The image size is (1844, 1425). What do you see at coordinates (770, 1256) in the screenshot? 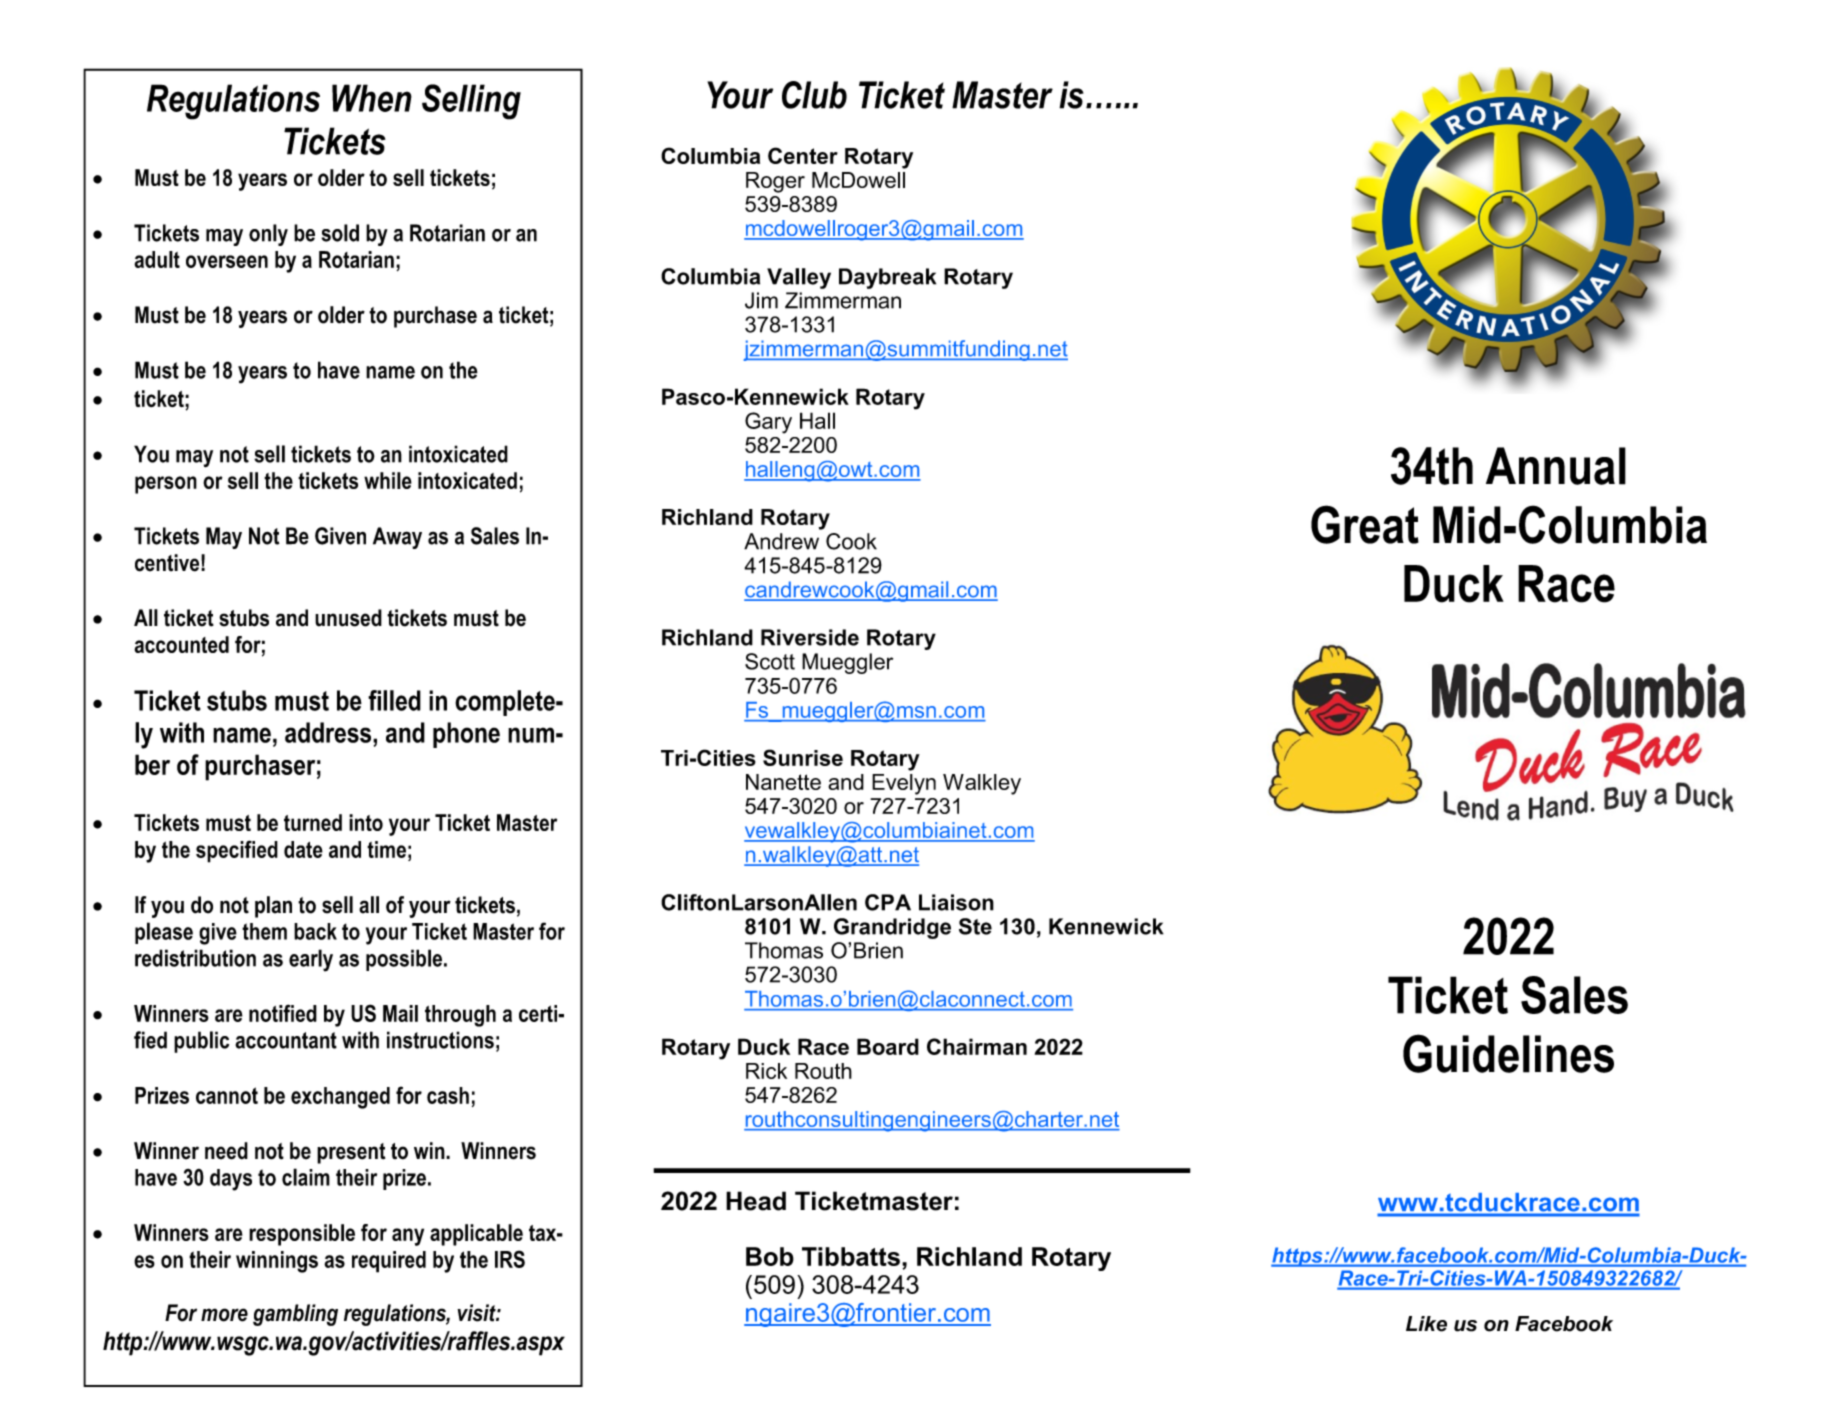
I see `Bob` at bounding box center [770, 1256].
